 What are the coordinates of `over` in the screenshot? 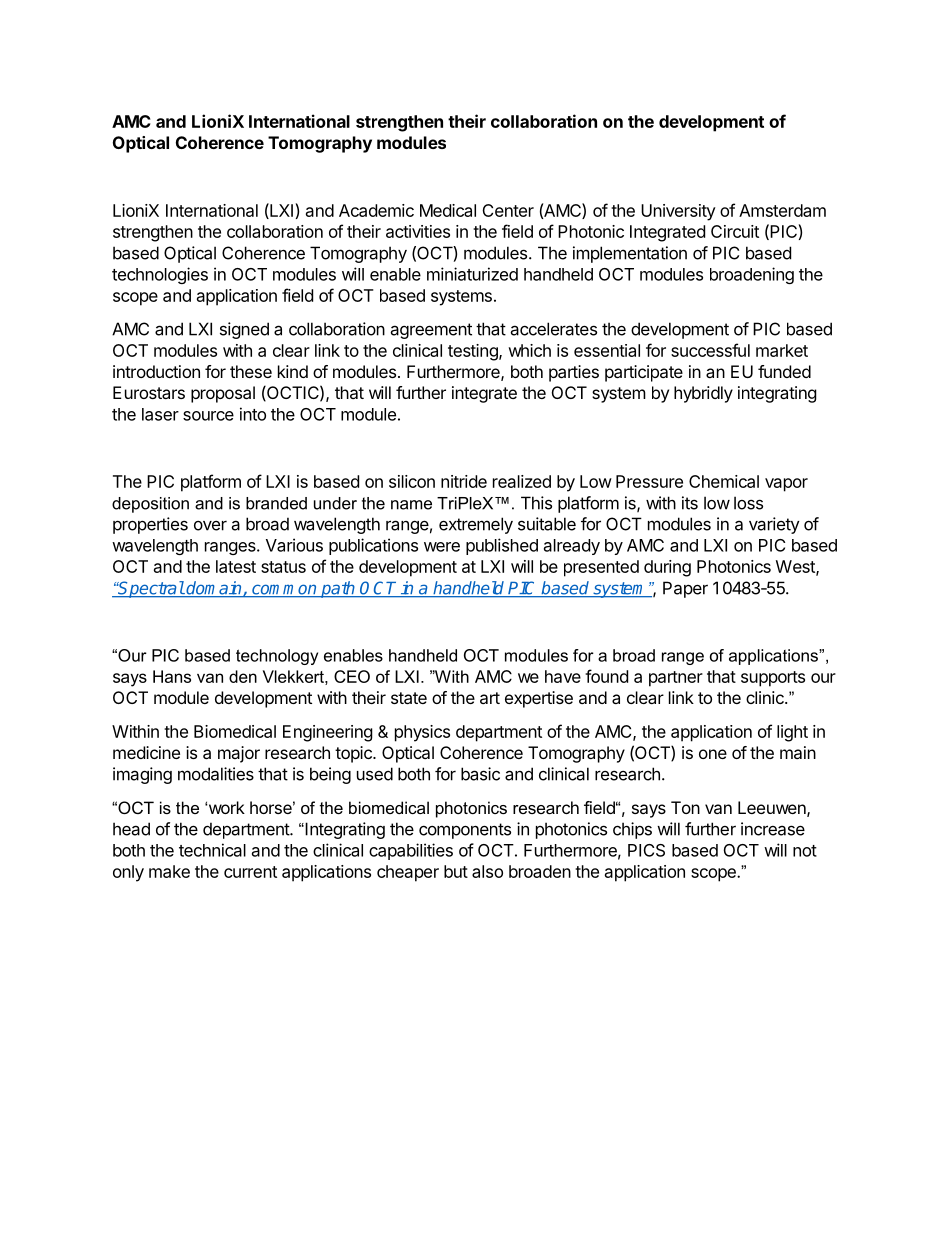 It's located at (210, 526).
